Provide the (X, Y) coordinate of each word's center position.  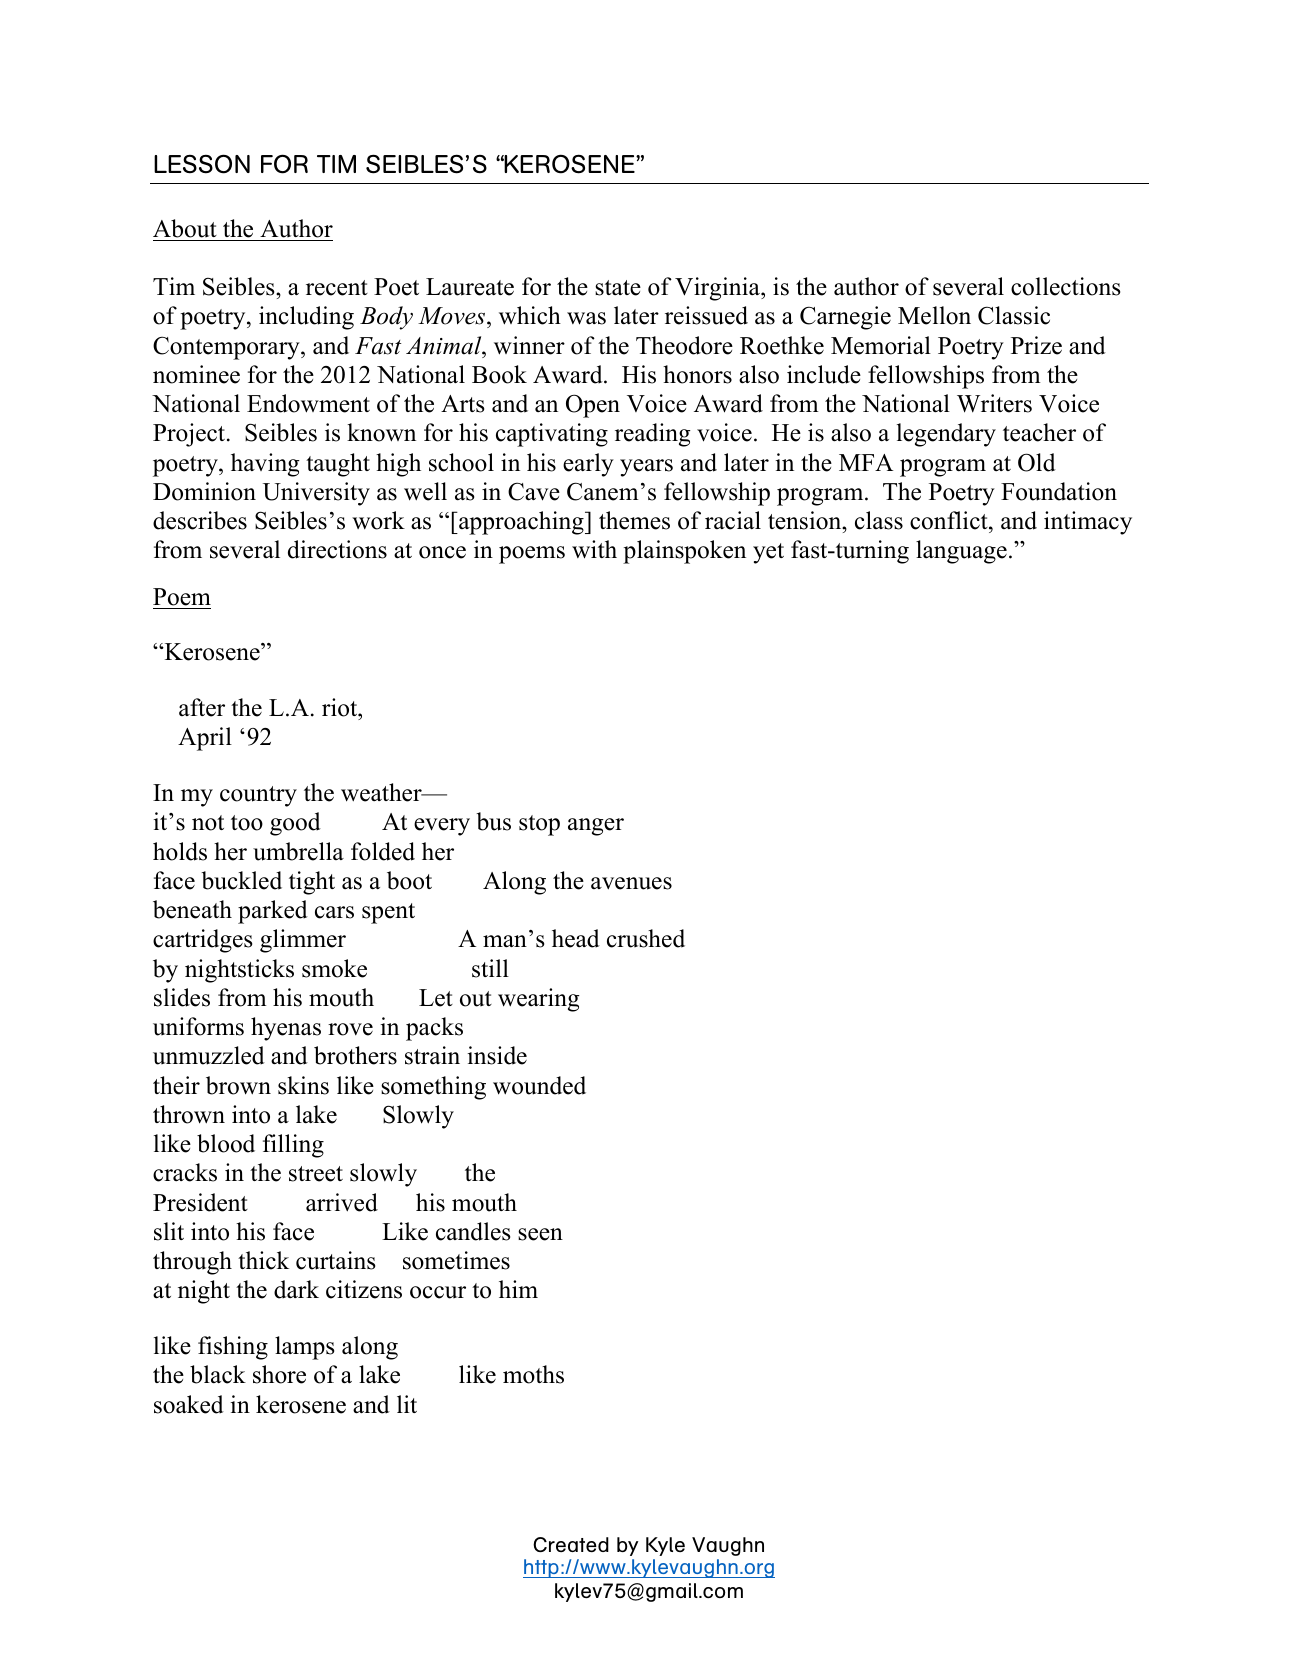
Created (571, 1544)
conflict (950, 522)
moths (533, 1374)
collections (1065, 286)
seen (540, 1234)
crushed (646, 938)
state (618, 288)
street (316, 1174)
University (316, 494)
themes (634, 520)
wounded (539, 1085)
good (295, 824)
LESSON (202, 164)
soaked (189, 1404)
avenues (631, 883)
